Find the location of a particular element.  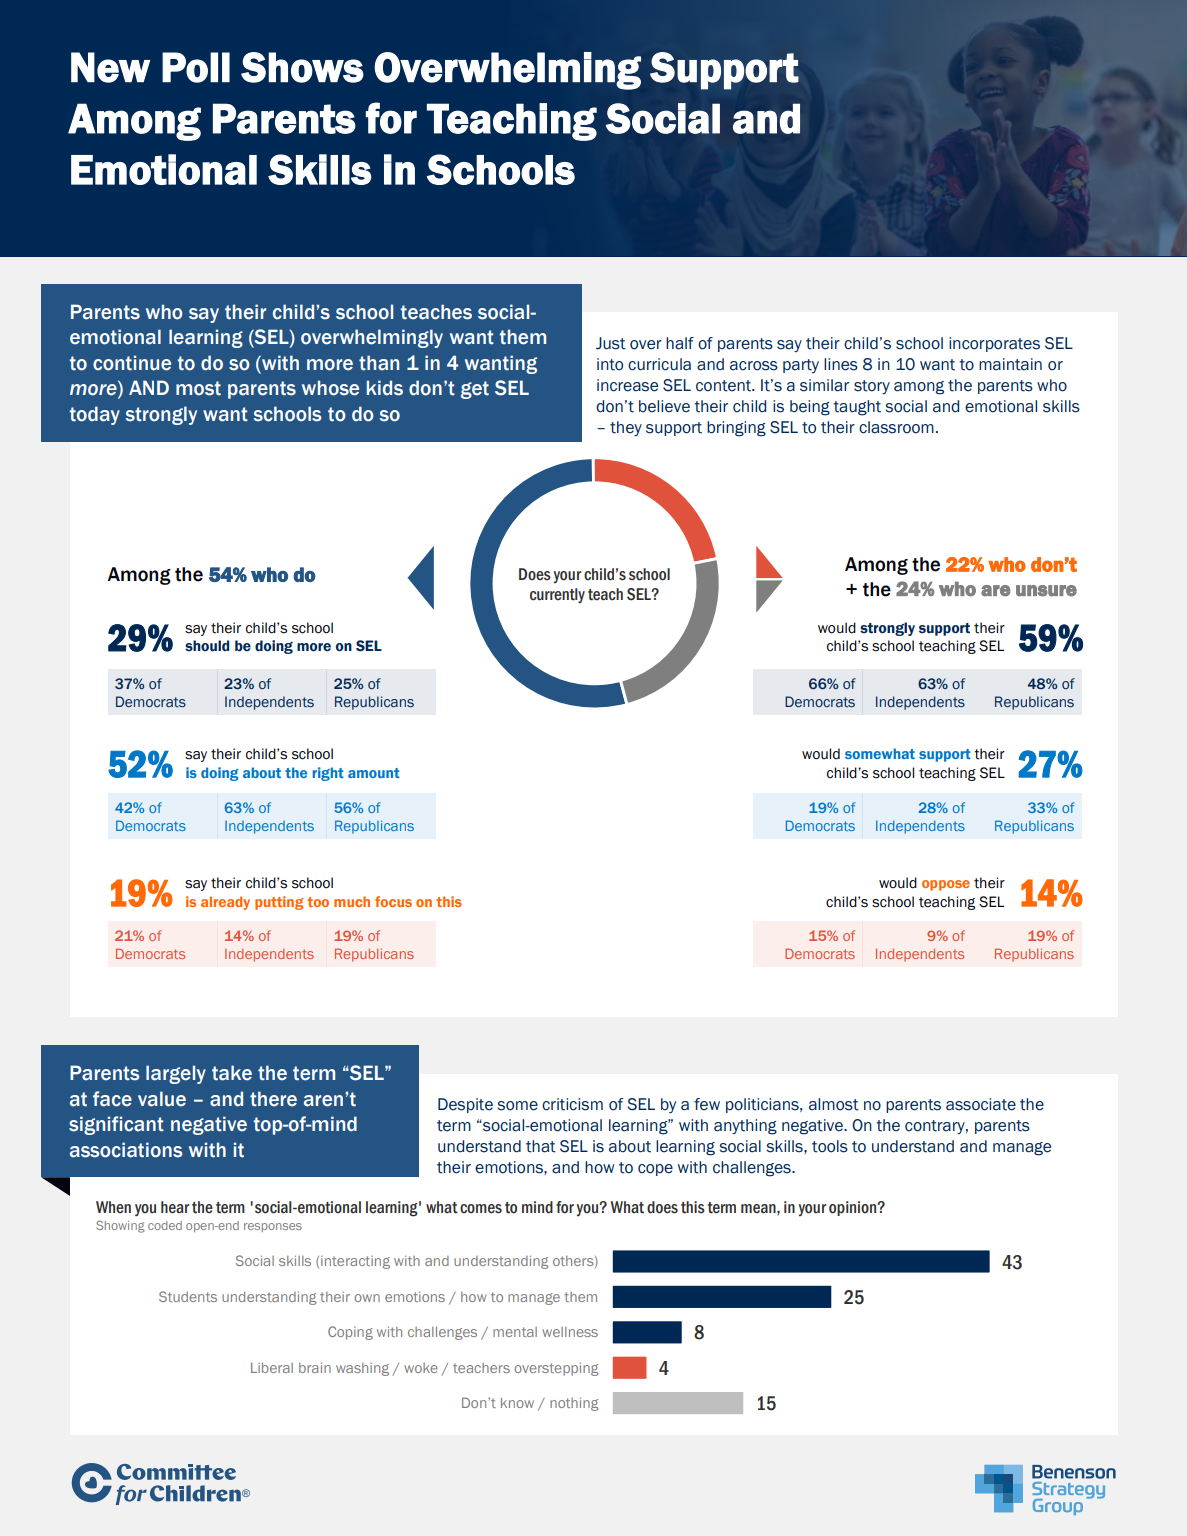

Liberal is located at coordinates (272, 1368).
